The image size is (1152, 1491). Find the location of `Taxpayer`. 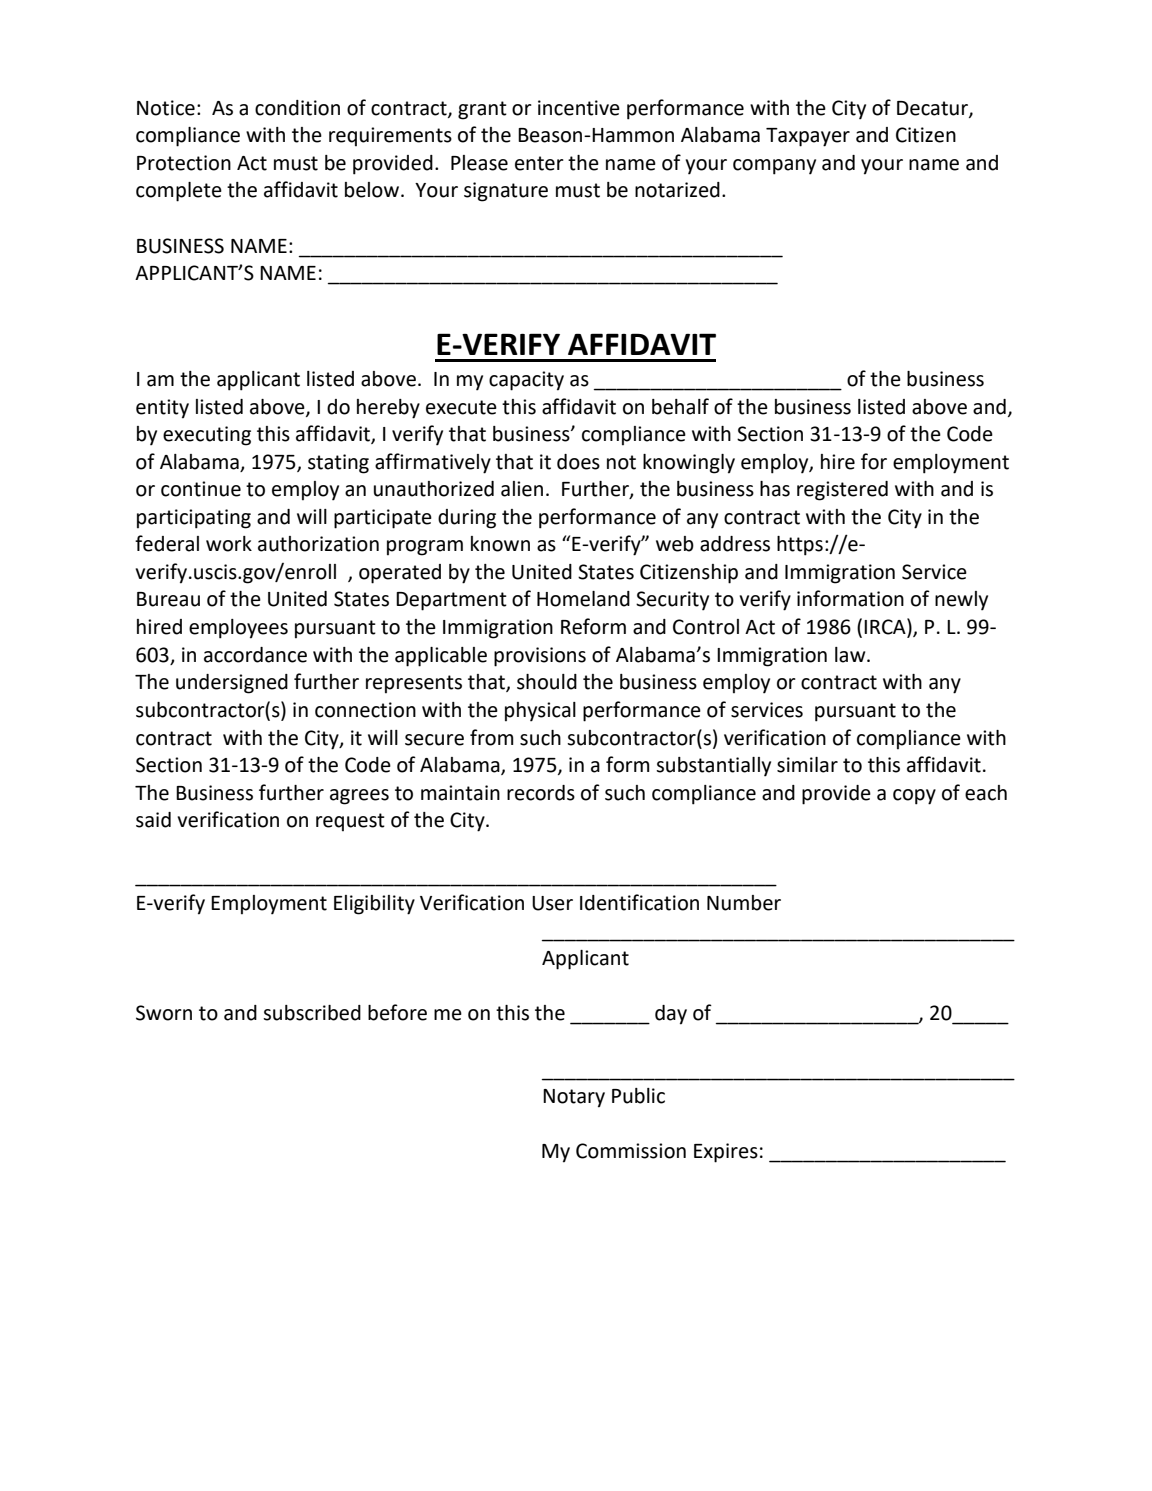

Taxpayer is located at coordinates (808, 137).
